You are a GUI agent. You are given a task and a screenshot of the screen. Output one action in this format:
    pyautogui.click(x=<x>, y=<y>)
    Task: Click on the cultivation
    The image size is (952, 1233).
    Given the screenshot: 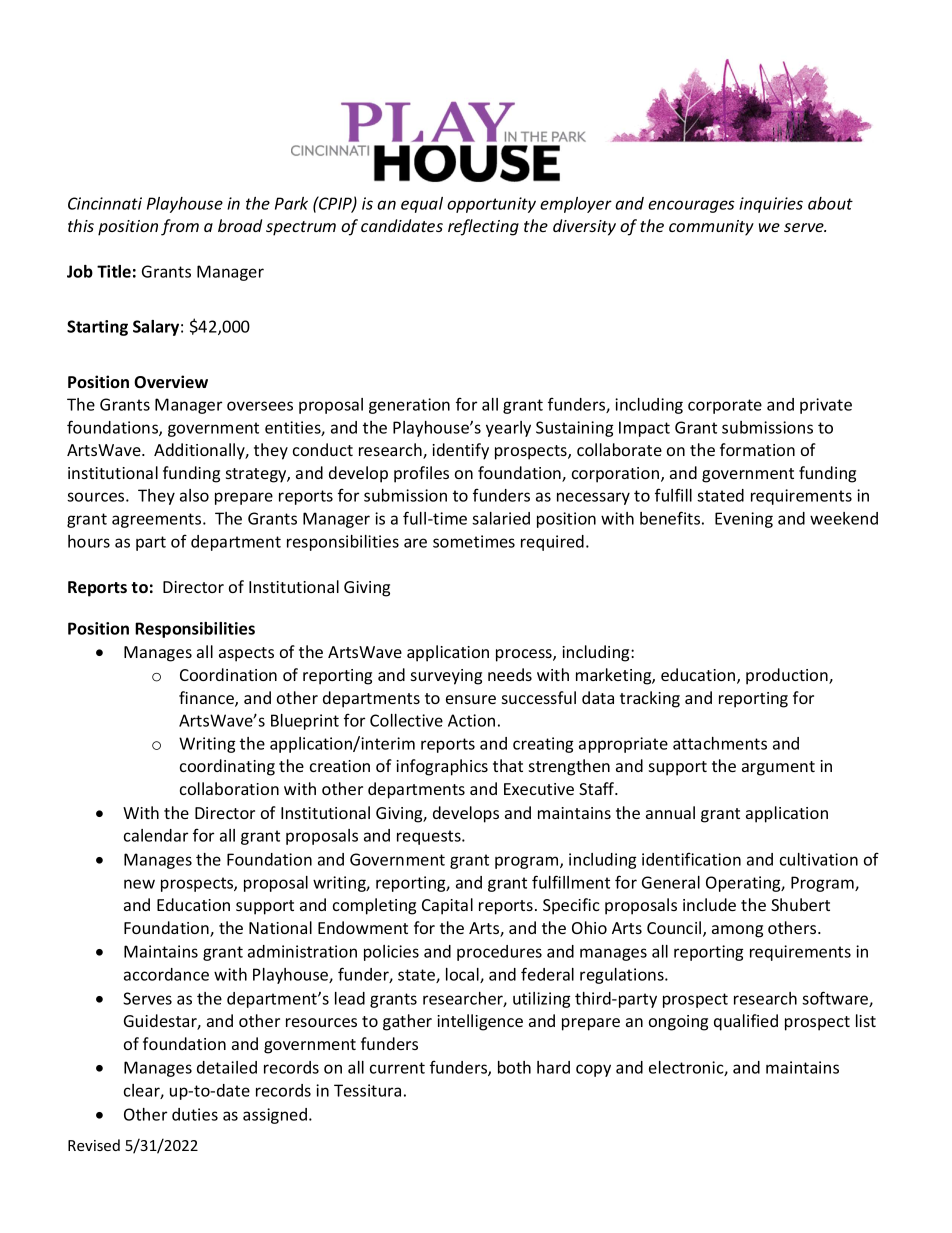 What is the action you would take?
    pyautogui.click(x=819, y=859)
